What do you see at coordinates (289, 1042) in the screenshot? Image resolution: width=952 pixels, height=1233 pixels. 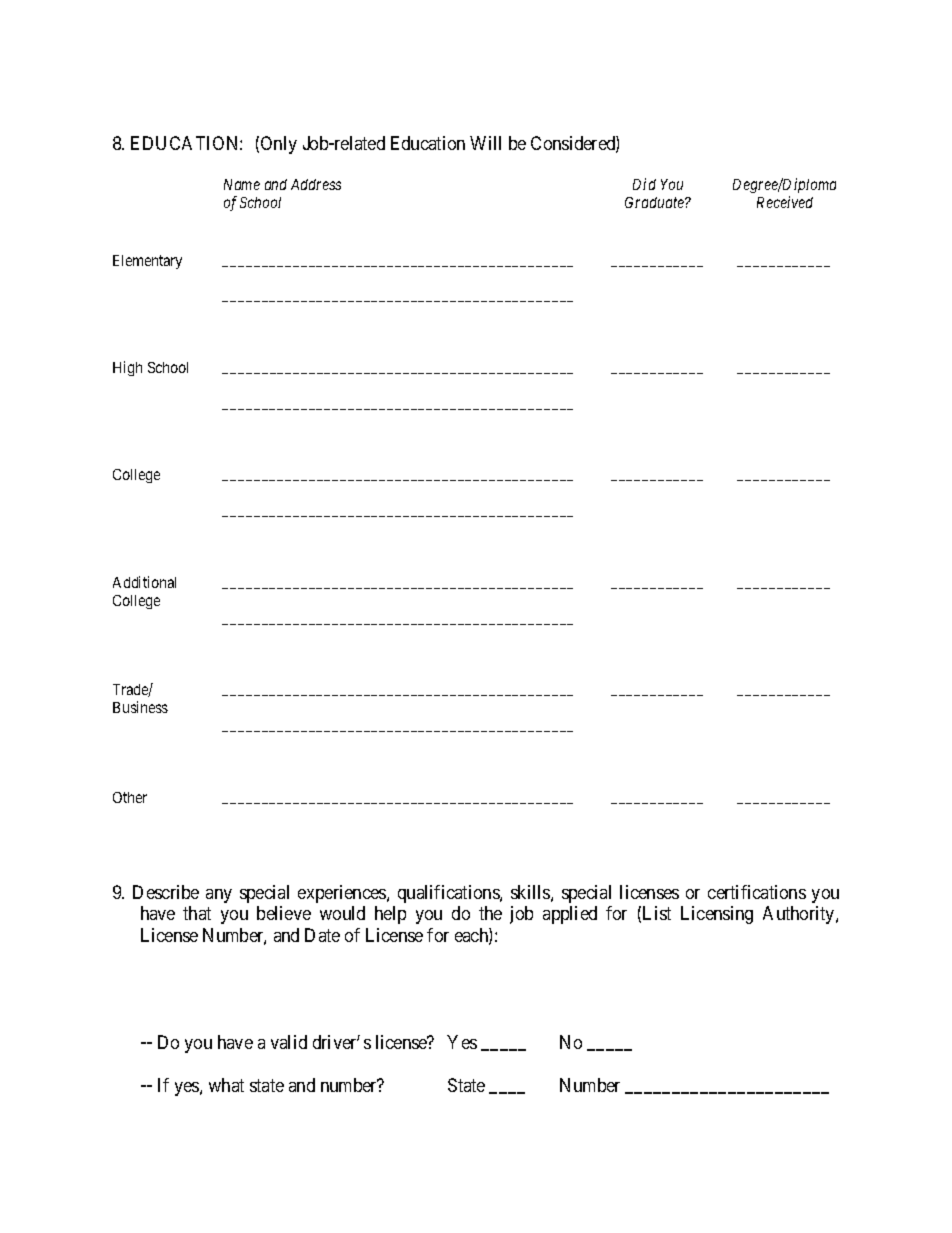 I see `valid` at bounding box center [289, 1042].
